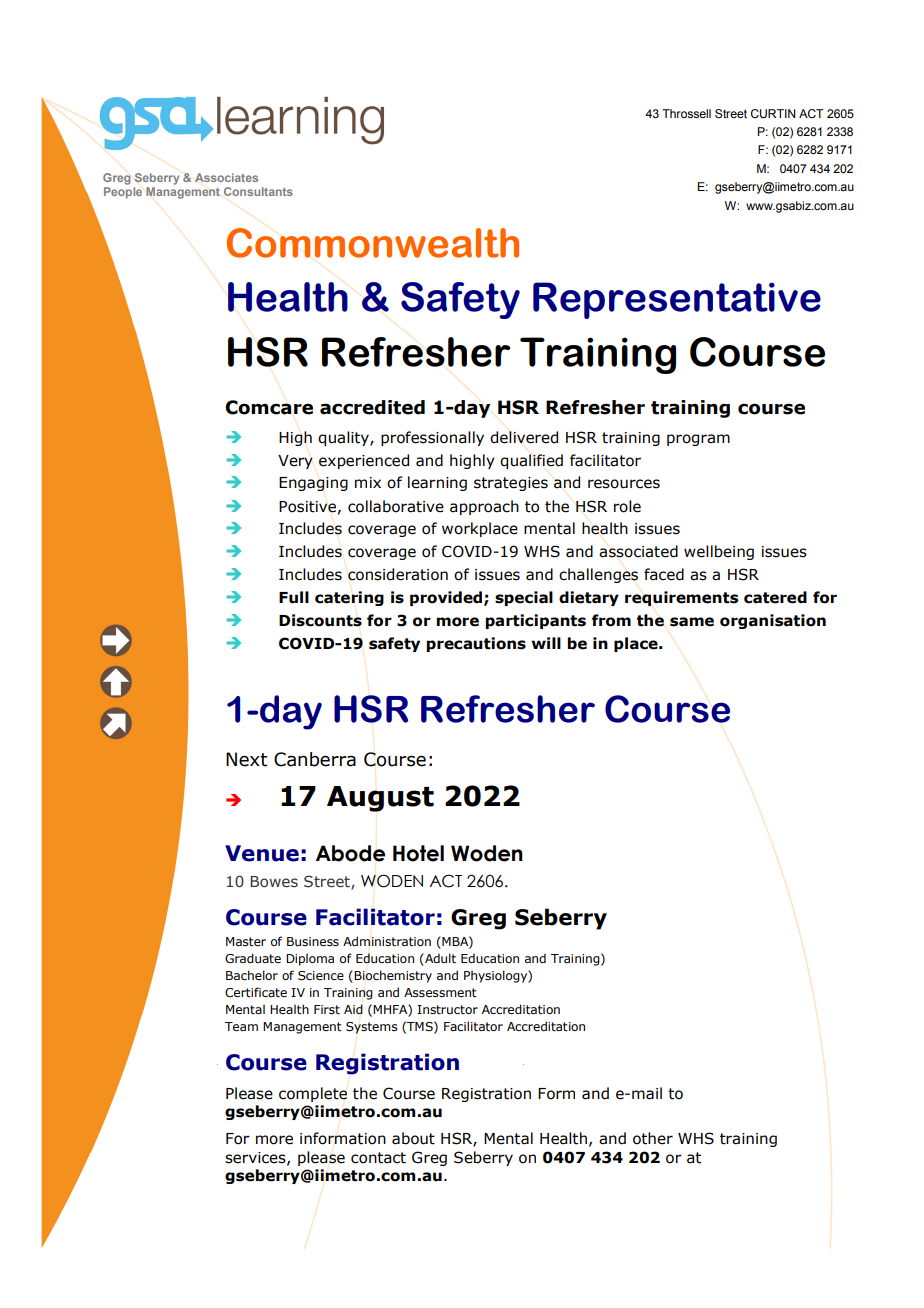 The width and height of the screenshot is (924, 1308). I want to click on Commonwealth, so click(373, 243).
